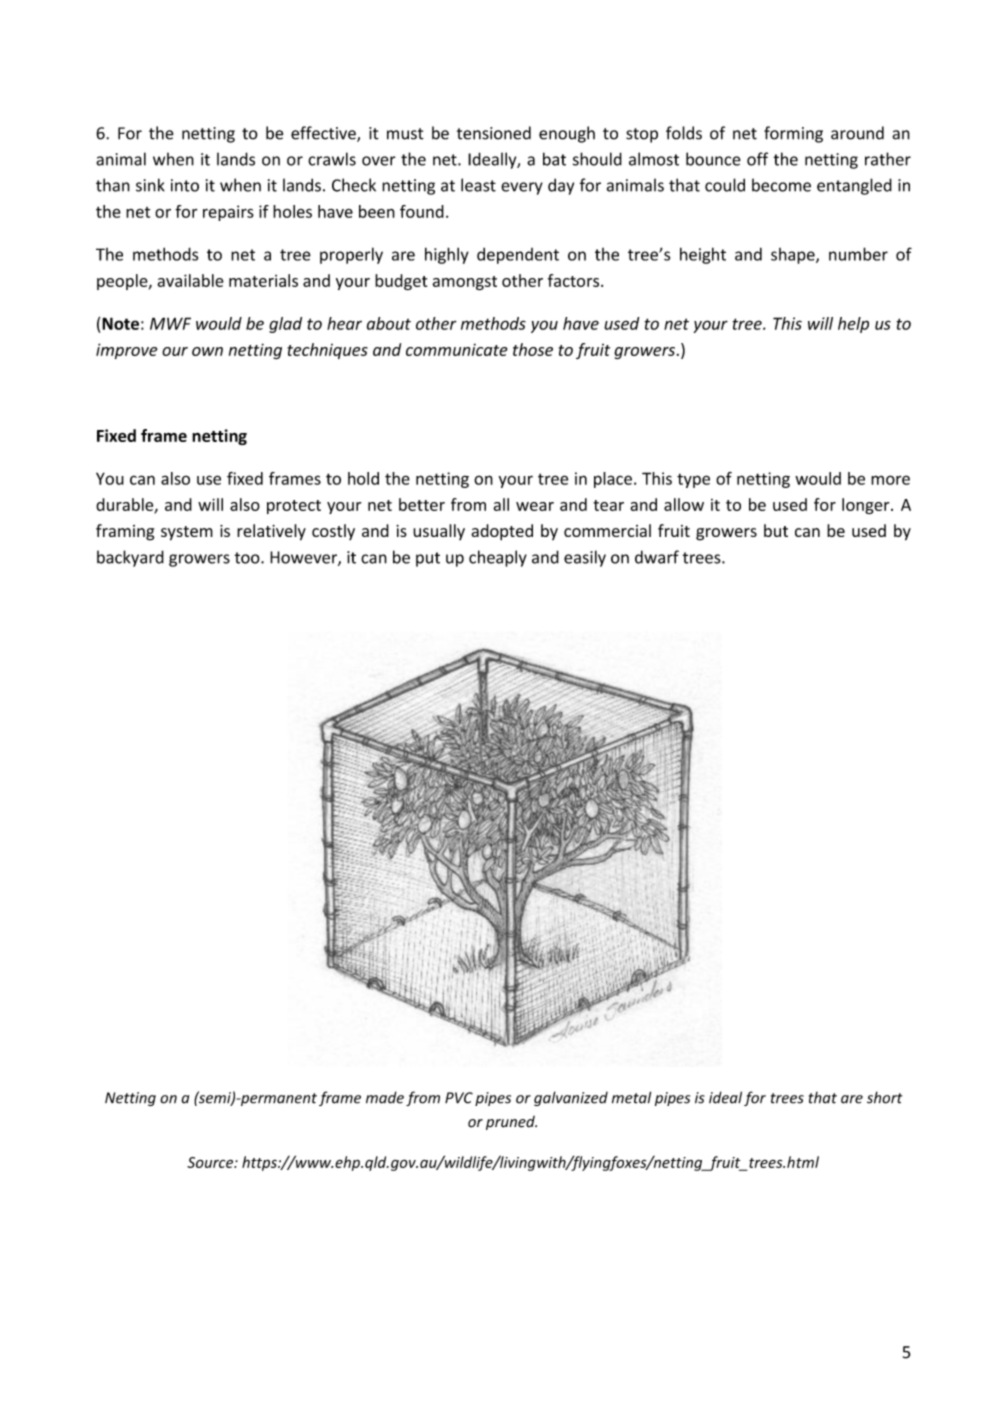 The height and width of the screenshot is (1423, 1007). I want to click on cheaply, so click(498, 558).
